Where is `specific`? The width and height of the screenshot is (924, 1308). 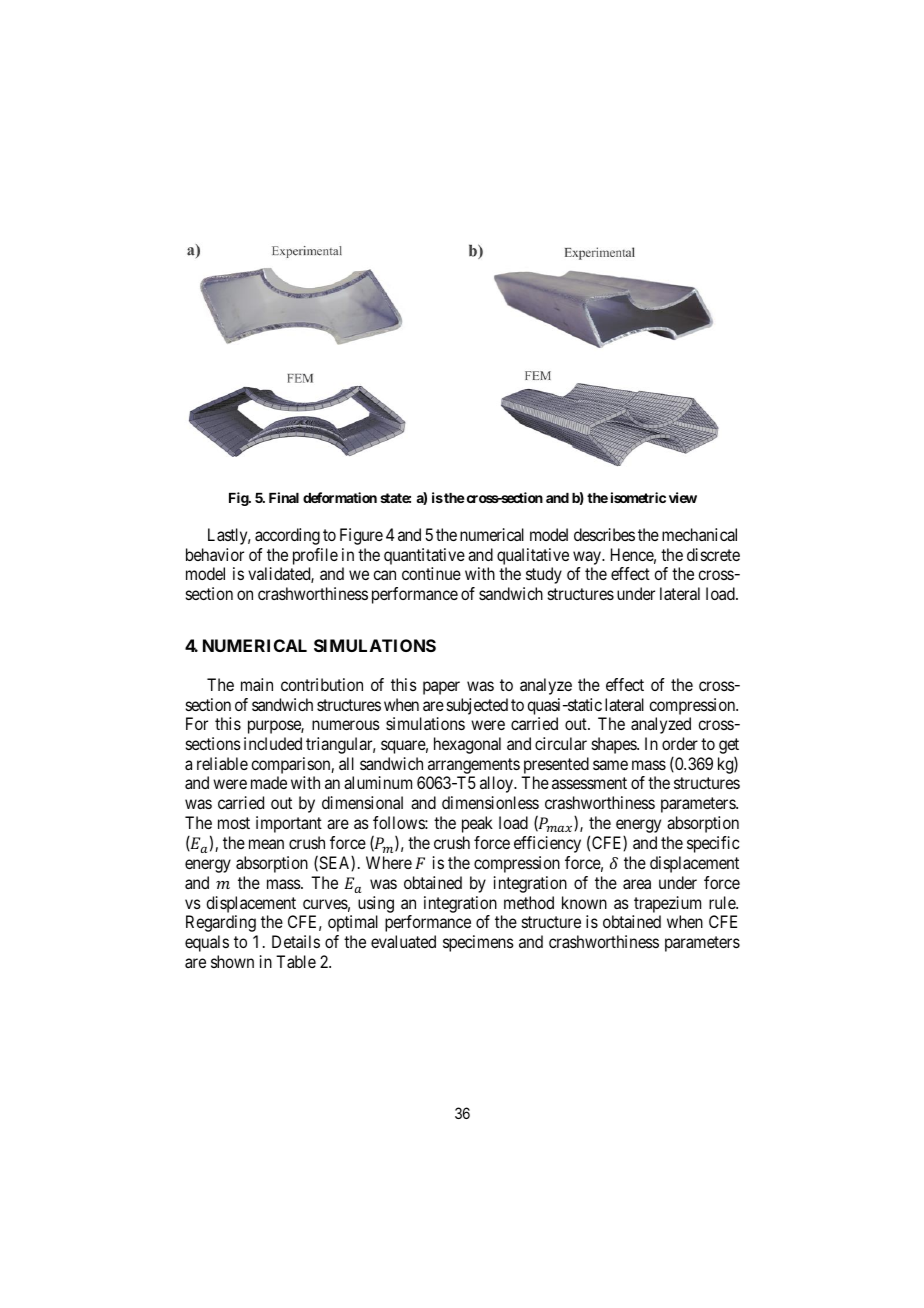 specific is located at coordinates (713, 844).
